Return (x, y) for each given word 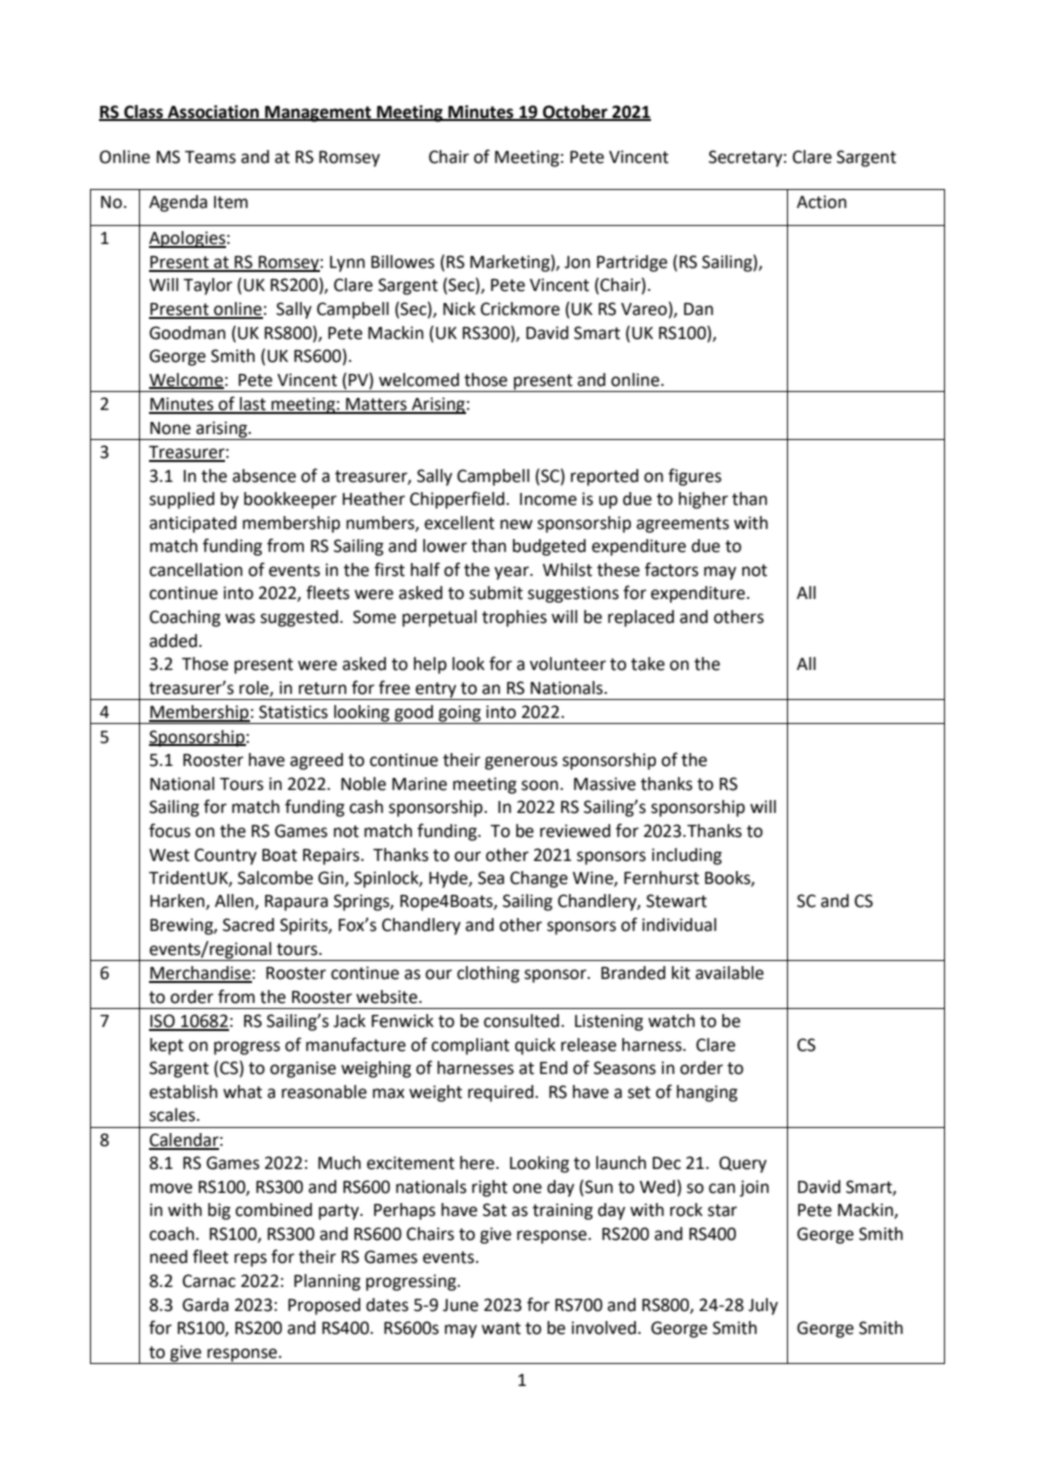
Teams (210, 157)
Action (822, 202)
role (255, 688)
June (460, 1305)
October (575, 112)
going (459, 714)
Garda (205, 1305)
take (648, 664)
